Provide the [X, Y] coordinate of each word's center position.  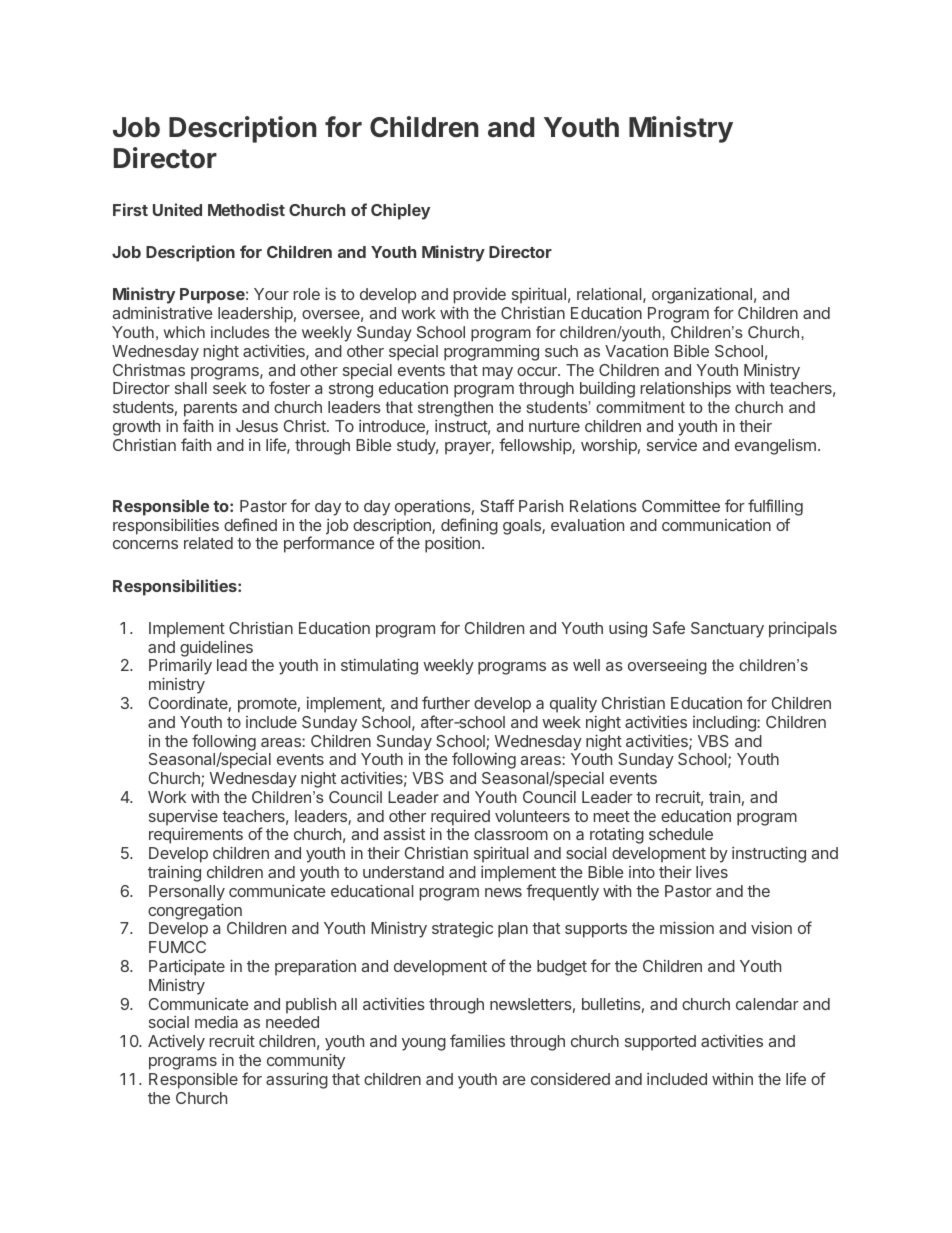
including [725, 723]
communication [716, 525]
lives [712, 872]
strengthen [455, 409]
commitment [640, 407]
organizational [702, 297]
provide [479, 297]
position [452, 545]
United [177, 209]
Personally [187, 893]
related [208, 543]
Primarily [180, 668]
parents [210, 411]
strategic [462, 930]
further [446, 702]
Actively [176, 1042]
